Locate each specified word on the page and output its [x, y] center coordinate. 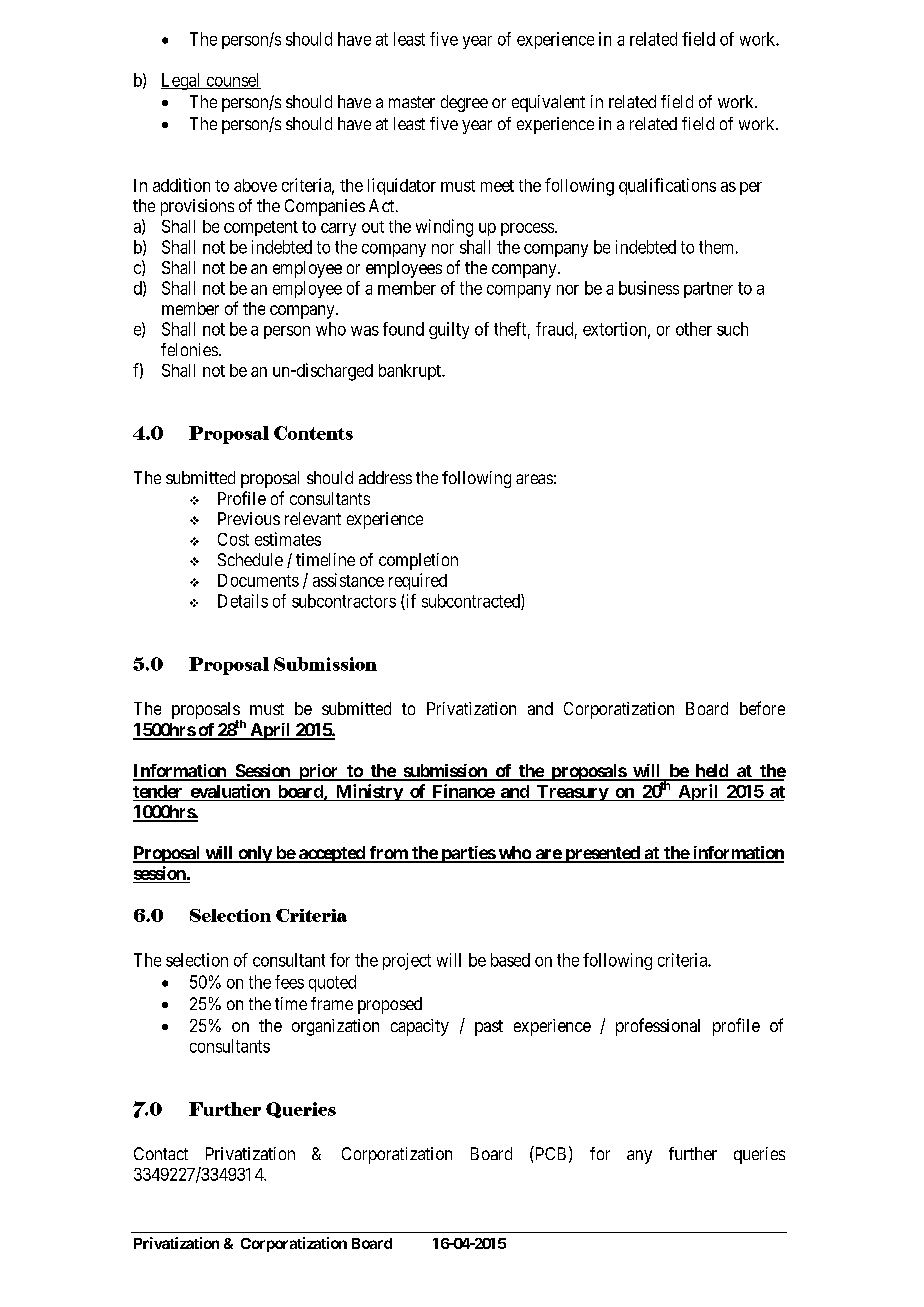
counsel [232, 81]
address [385, 477]
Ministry [368, 792]
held [711, 772]
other [694, 329]
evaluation [230, 791]
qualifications [667, 186]
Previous [249, 518]
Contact [161, 1153]
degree [464, 103]
